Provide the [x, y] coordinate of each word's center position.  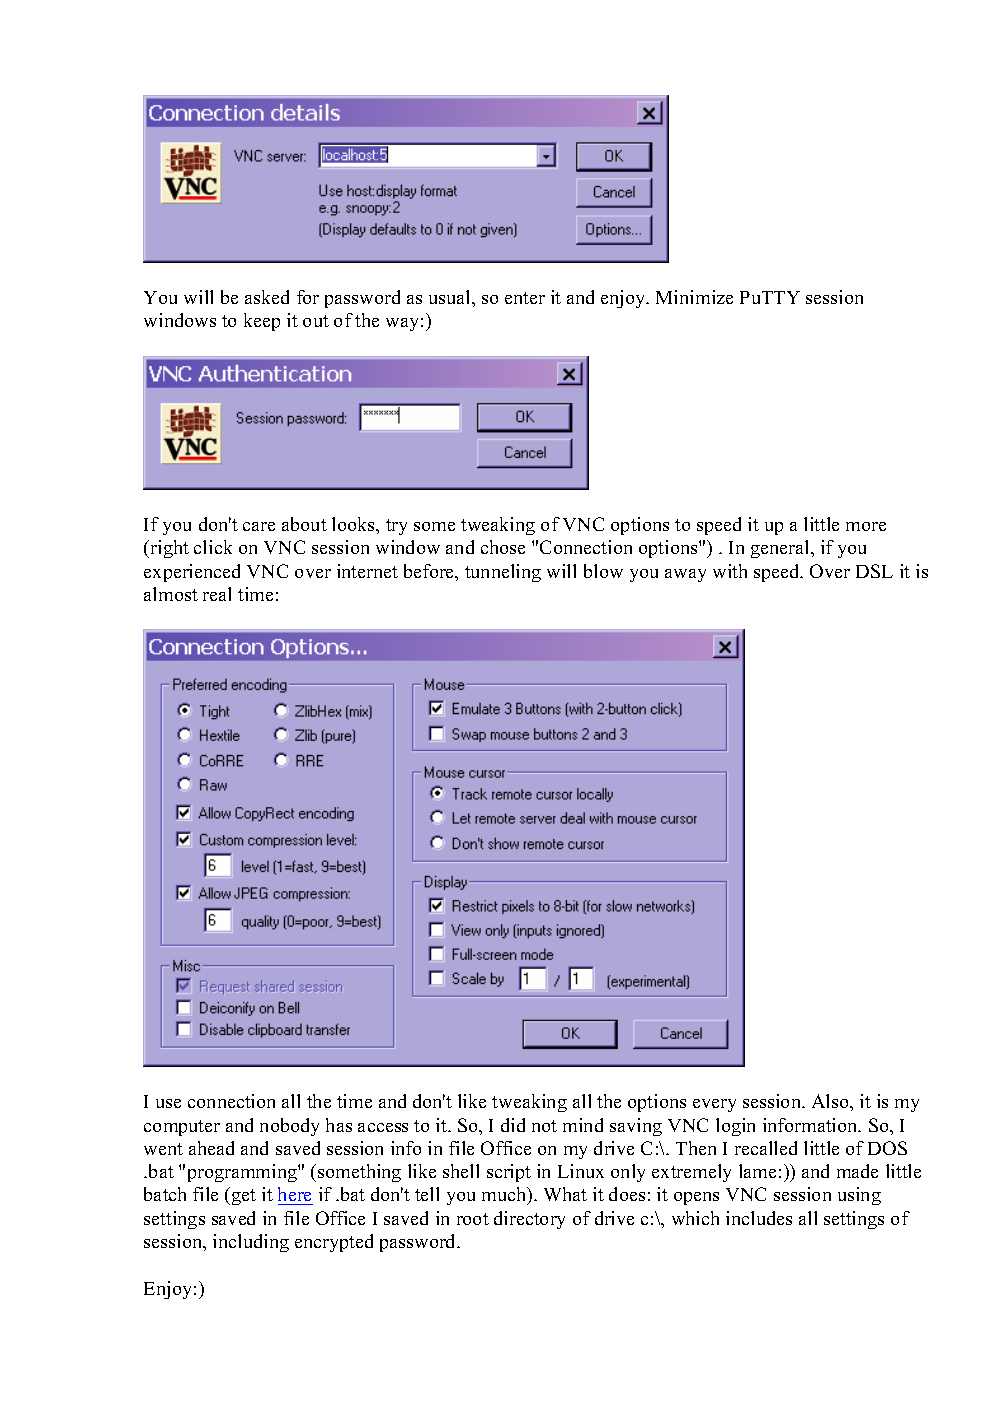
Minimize [694, 297]
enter [525, 298]
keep [262, 322]
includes [759, 1218]
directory [529, 1220]
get [244, 1197]
